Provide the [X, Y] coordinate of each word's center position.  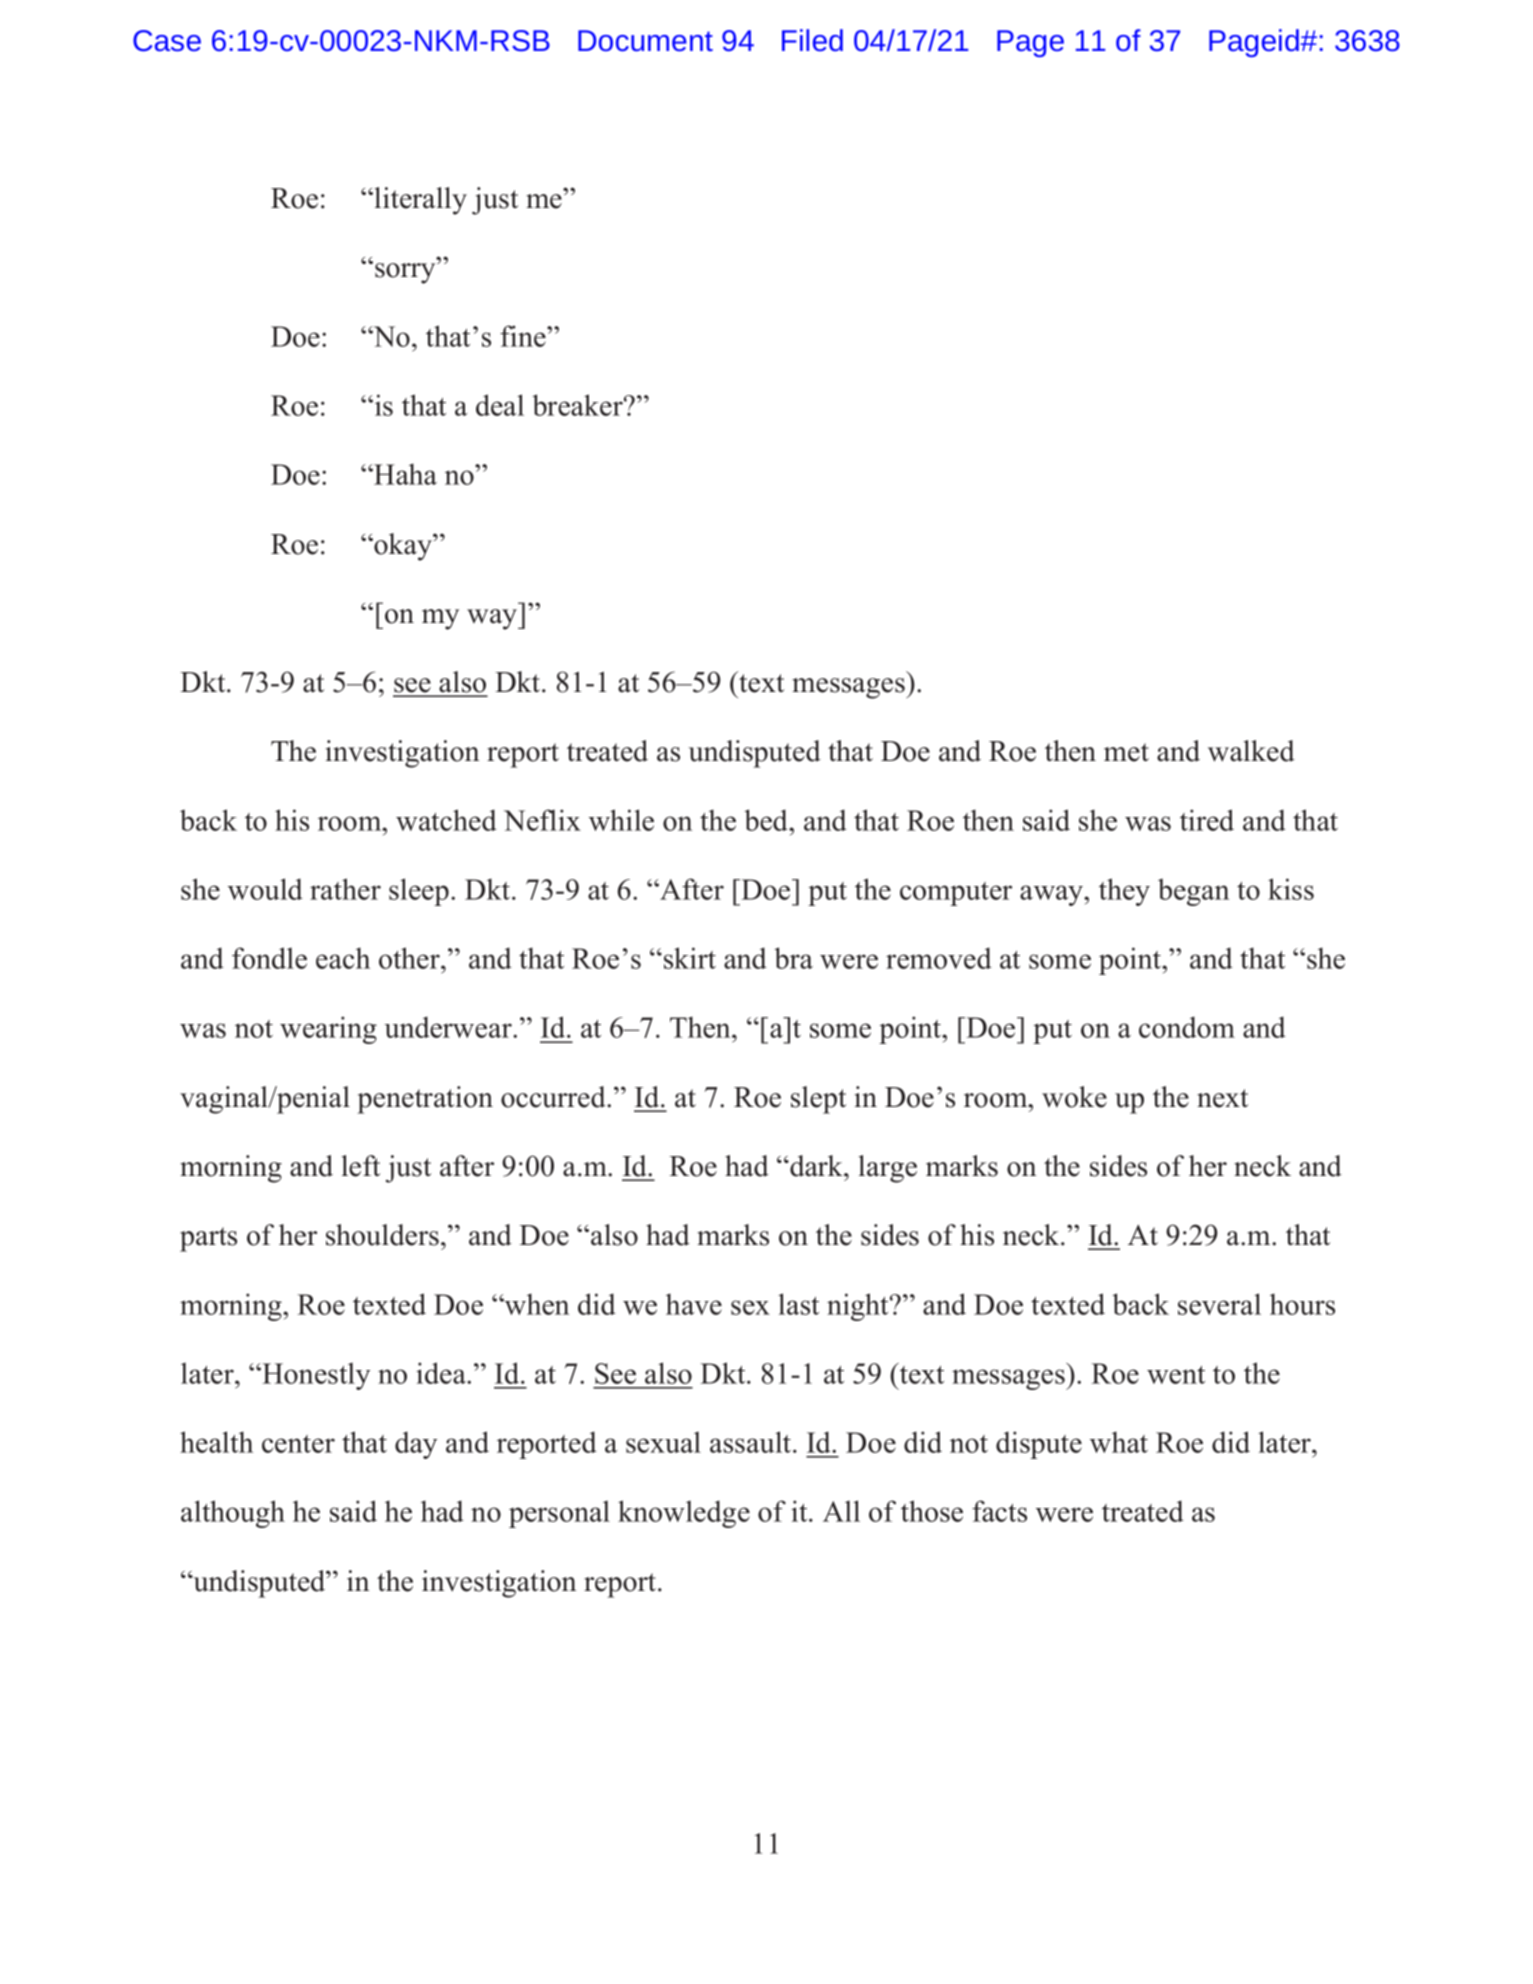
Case [167, 41]
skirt [690, 958]
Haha [404, 474]
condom [1187, 1027]
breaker [578, 405]
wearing [328, 1030]
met [1126, 752]
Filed [812, 40]
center [298, 1444]
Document [645, 41]
